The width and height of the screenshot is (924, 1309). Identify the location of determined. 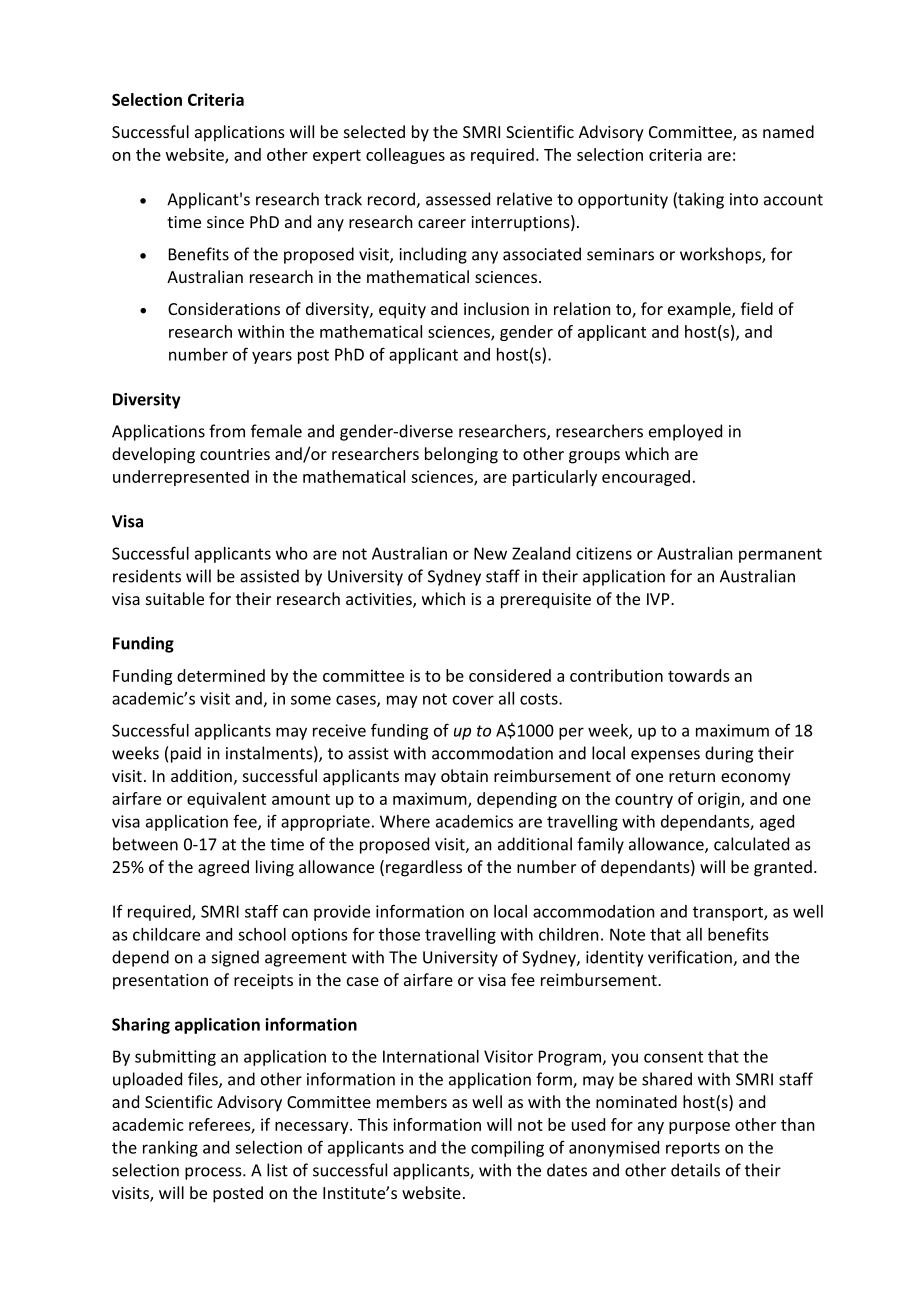
(221, 675).
